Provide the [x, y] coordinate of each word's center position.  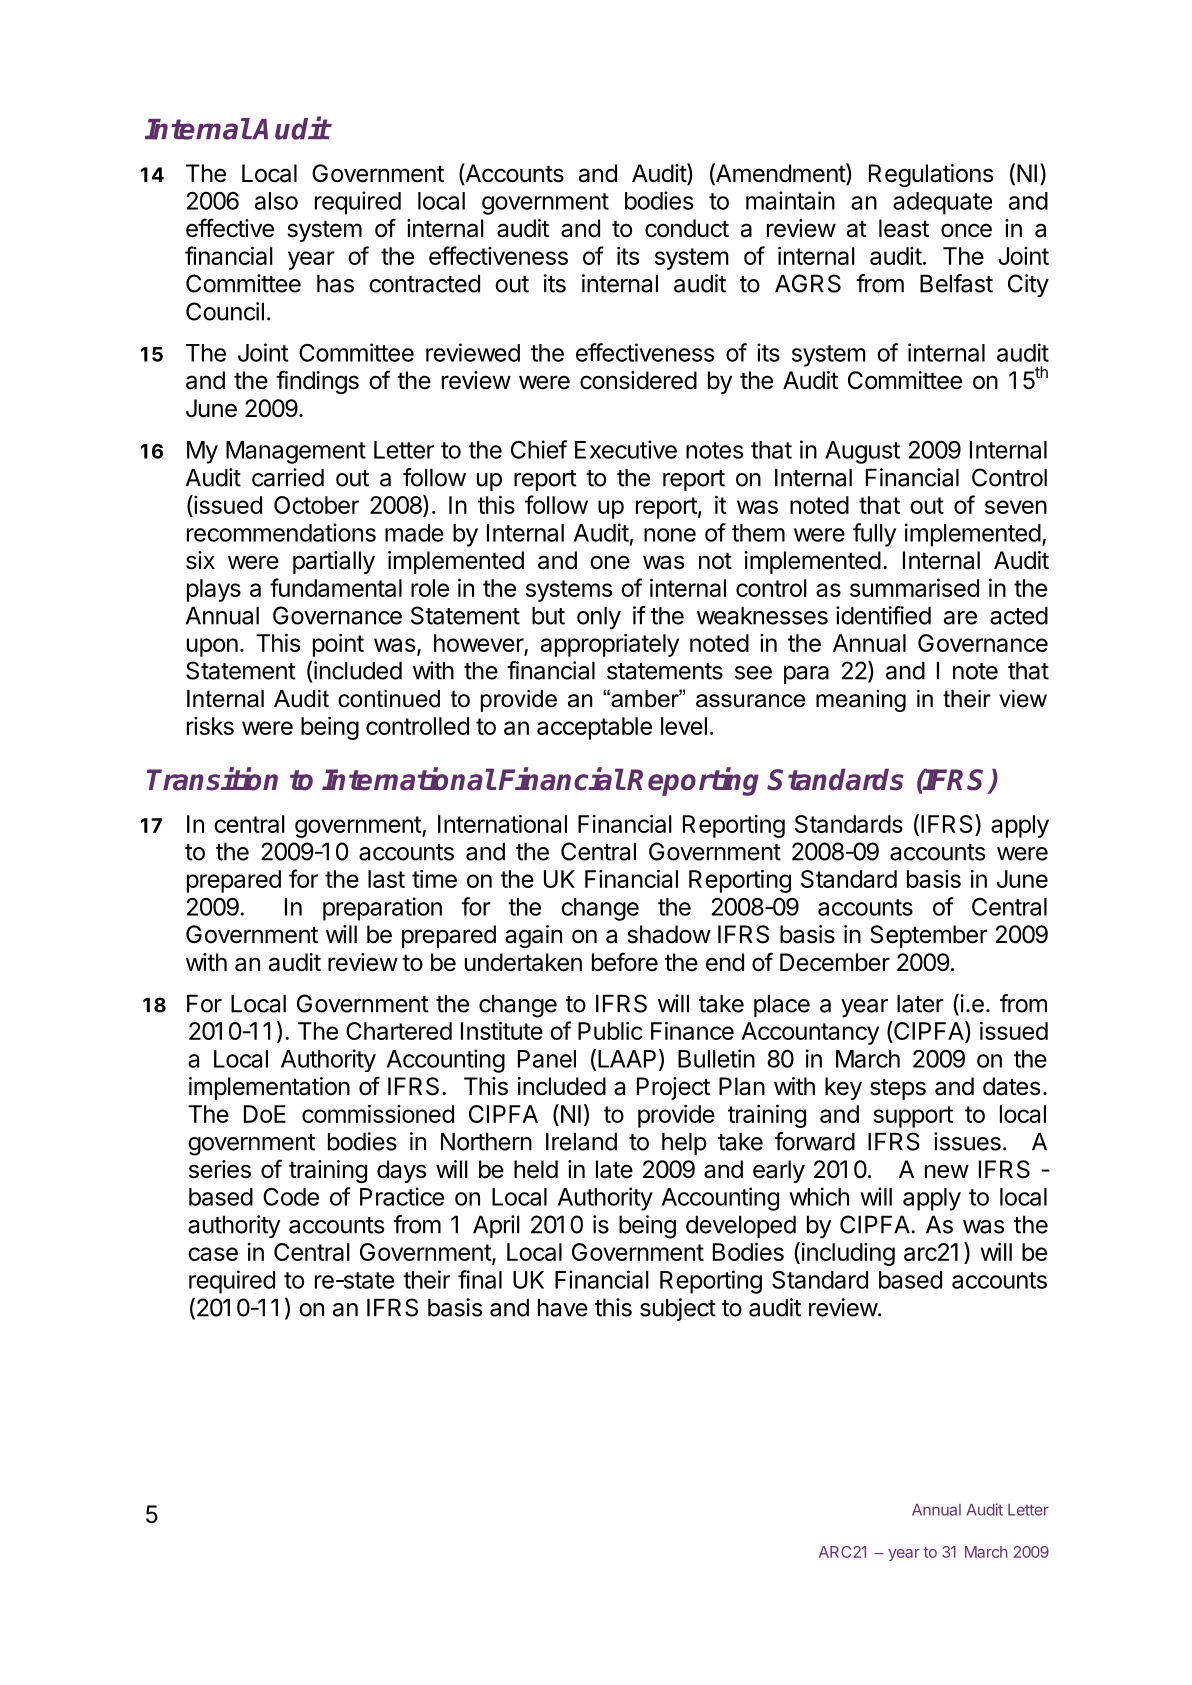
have [563, 1307]
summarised [914, 587]
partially [334, 562]
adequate [942, 203]
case [213, 1254]
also [276, 201]
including [847, 1254]
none [670, 535]
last [386, 879]
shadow [669, 934]
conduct [687, 228]
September [929, 936]
